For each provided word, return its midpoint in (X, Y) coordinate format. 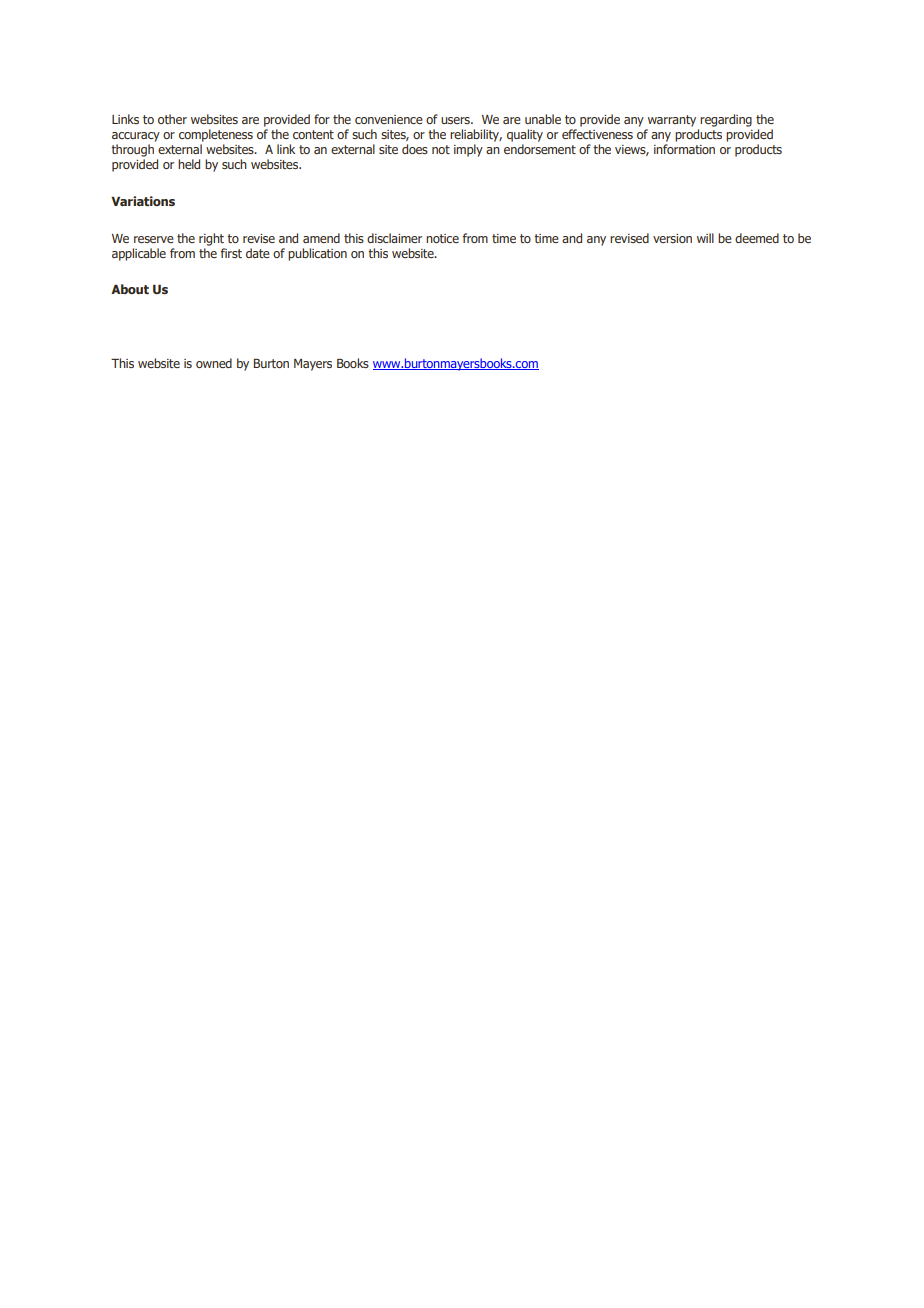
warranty (672, 121)
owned (214, 363)
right (211, 239)
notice (442, 238)
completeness (216, 135)
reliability (476, 135)
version (672, 238)
